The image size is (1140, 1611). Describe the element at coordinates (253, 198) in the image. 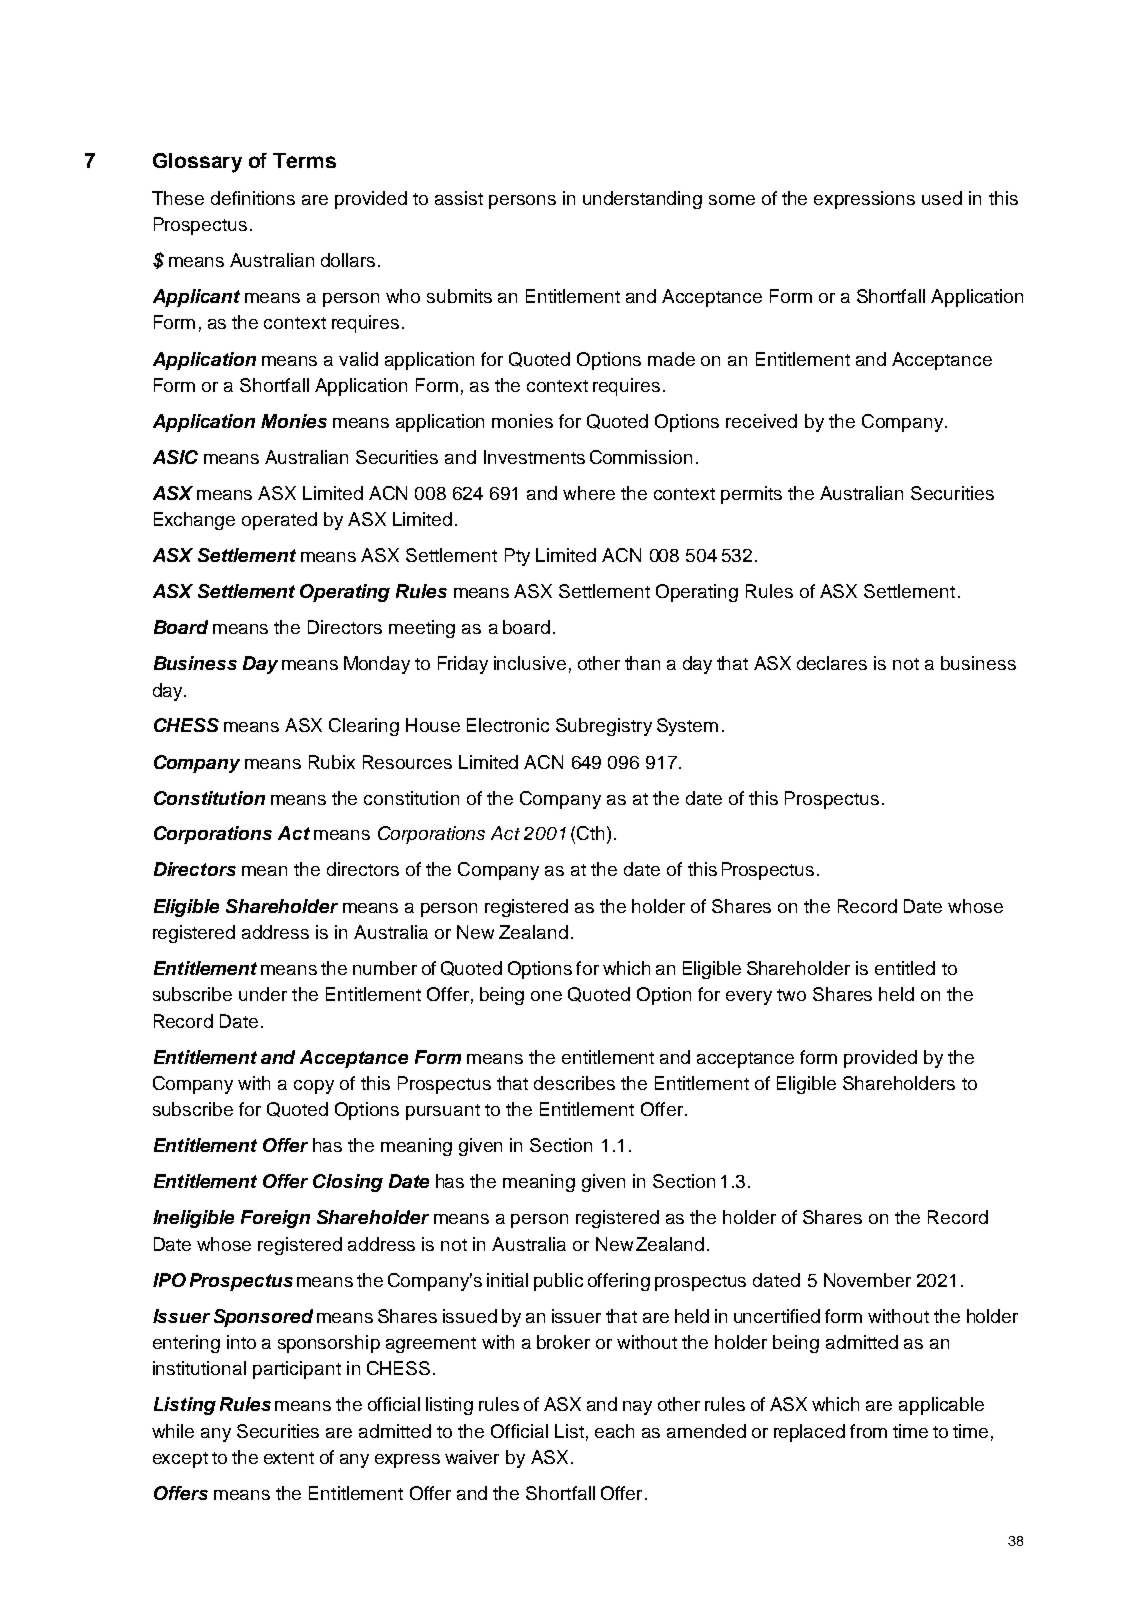

I see `definitions` at that location.
